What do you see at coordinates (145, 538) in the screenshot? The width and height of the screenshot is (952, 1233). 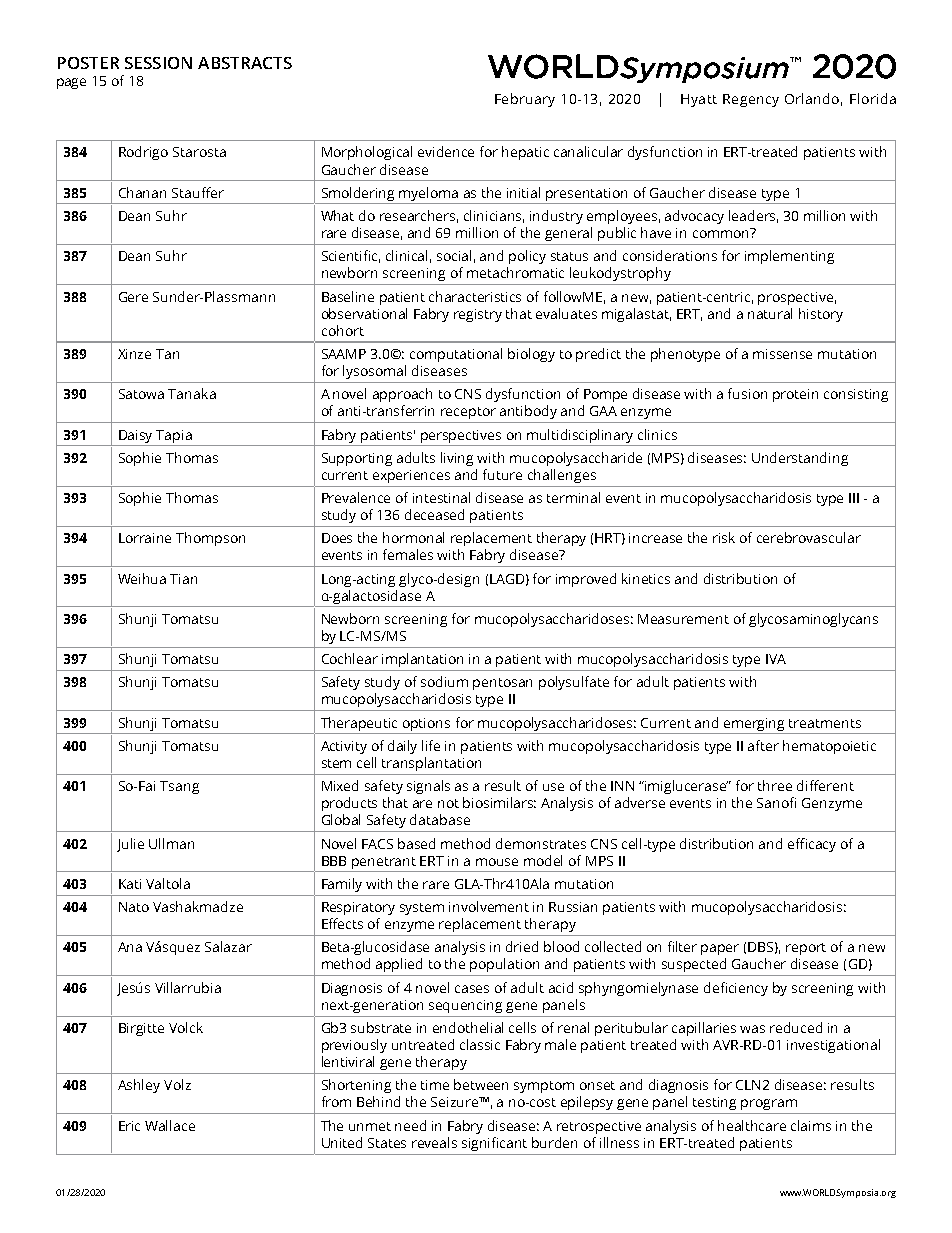 I see `Lorraine` at bounding box center [145, 538].
